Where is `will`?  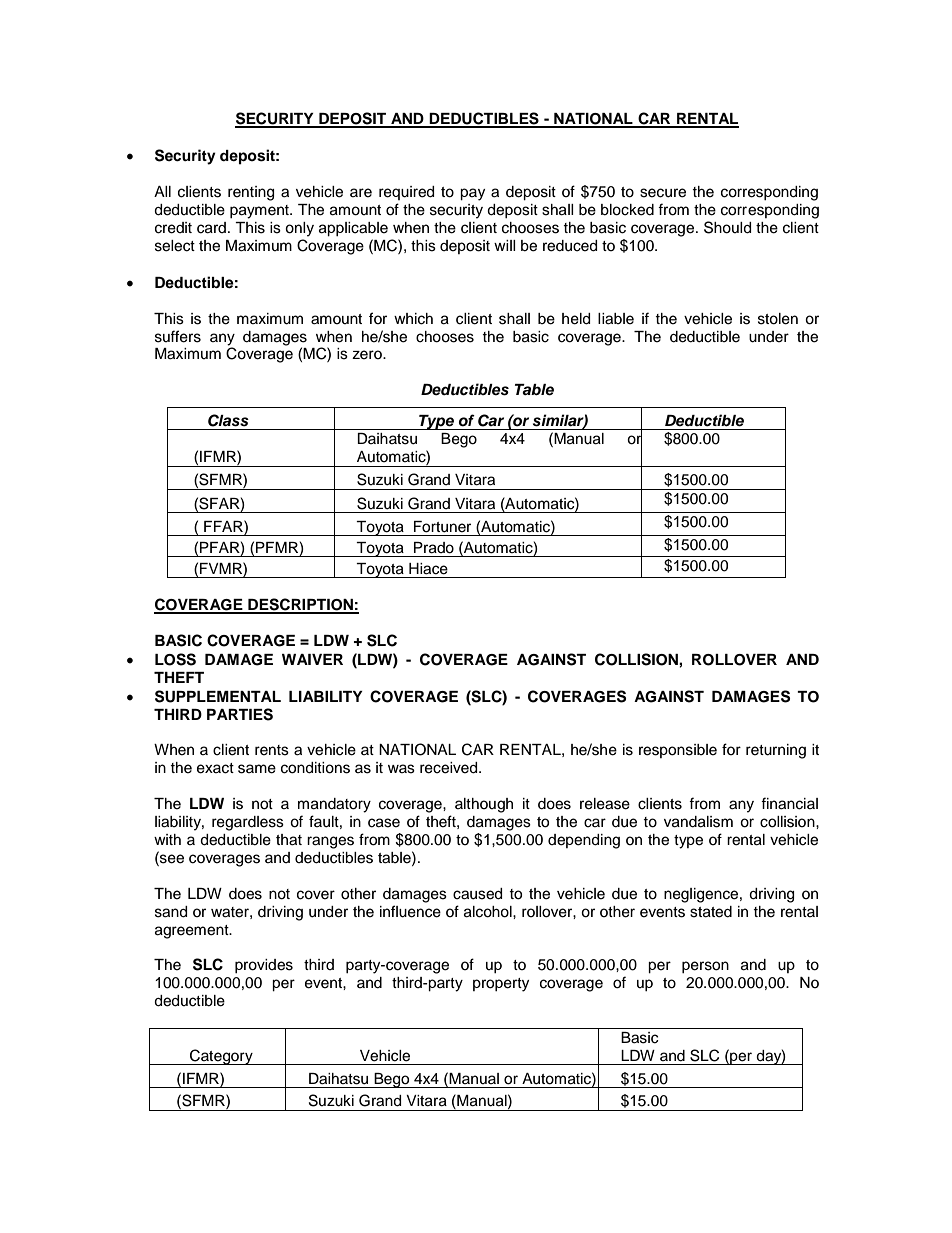 will is located at coordinates (505, 245).
